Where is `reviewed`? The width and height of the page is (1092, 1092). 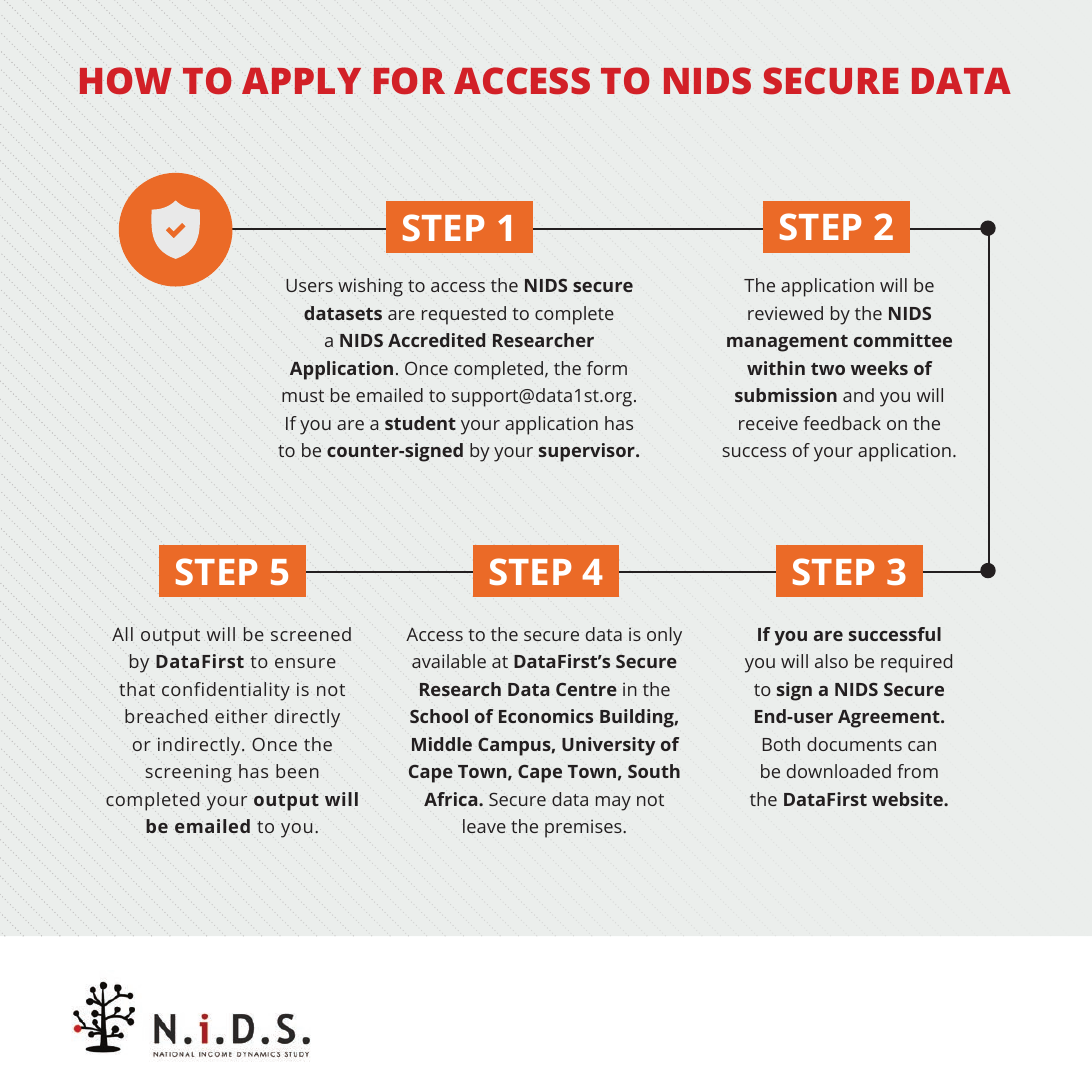
reviewed is located at coordinates (785, 313).
